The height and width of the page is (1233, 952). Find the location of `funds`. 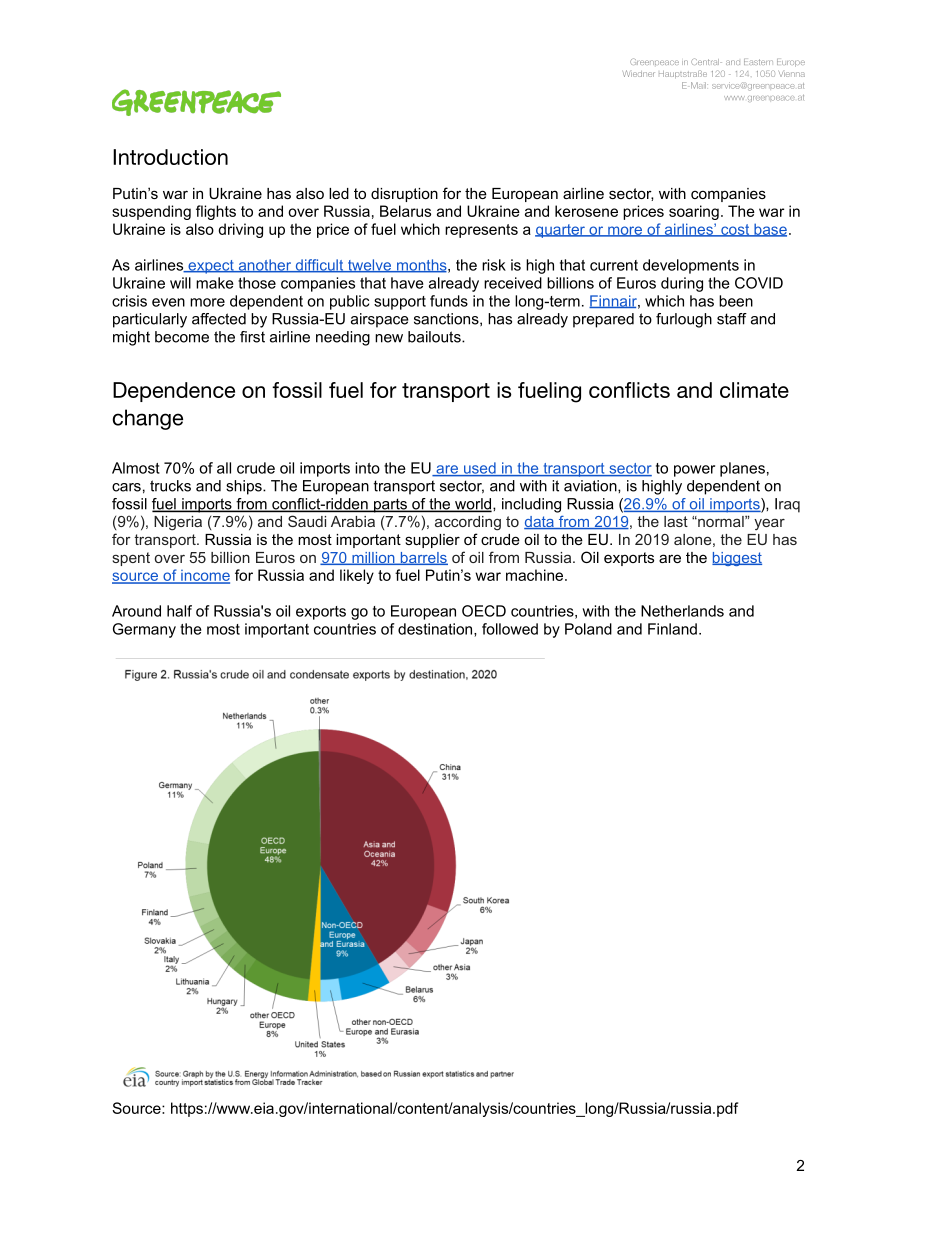

funds is located at coordinates (449, 301).
